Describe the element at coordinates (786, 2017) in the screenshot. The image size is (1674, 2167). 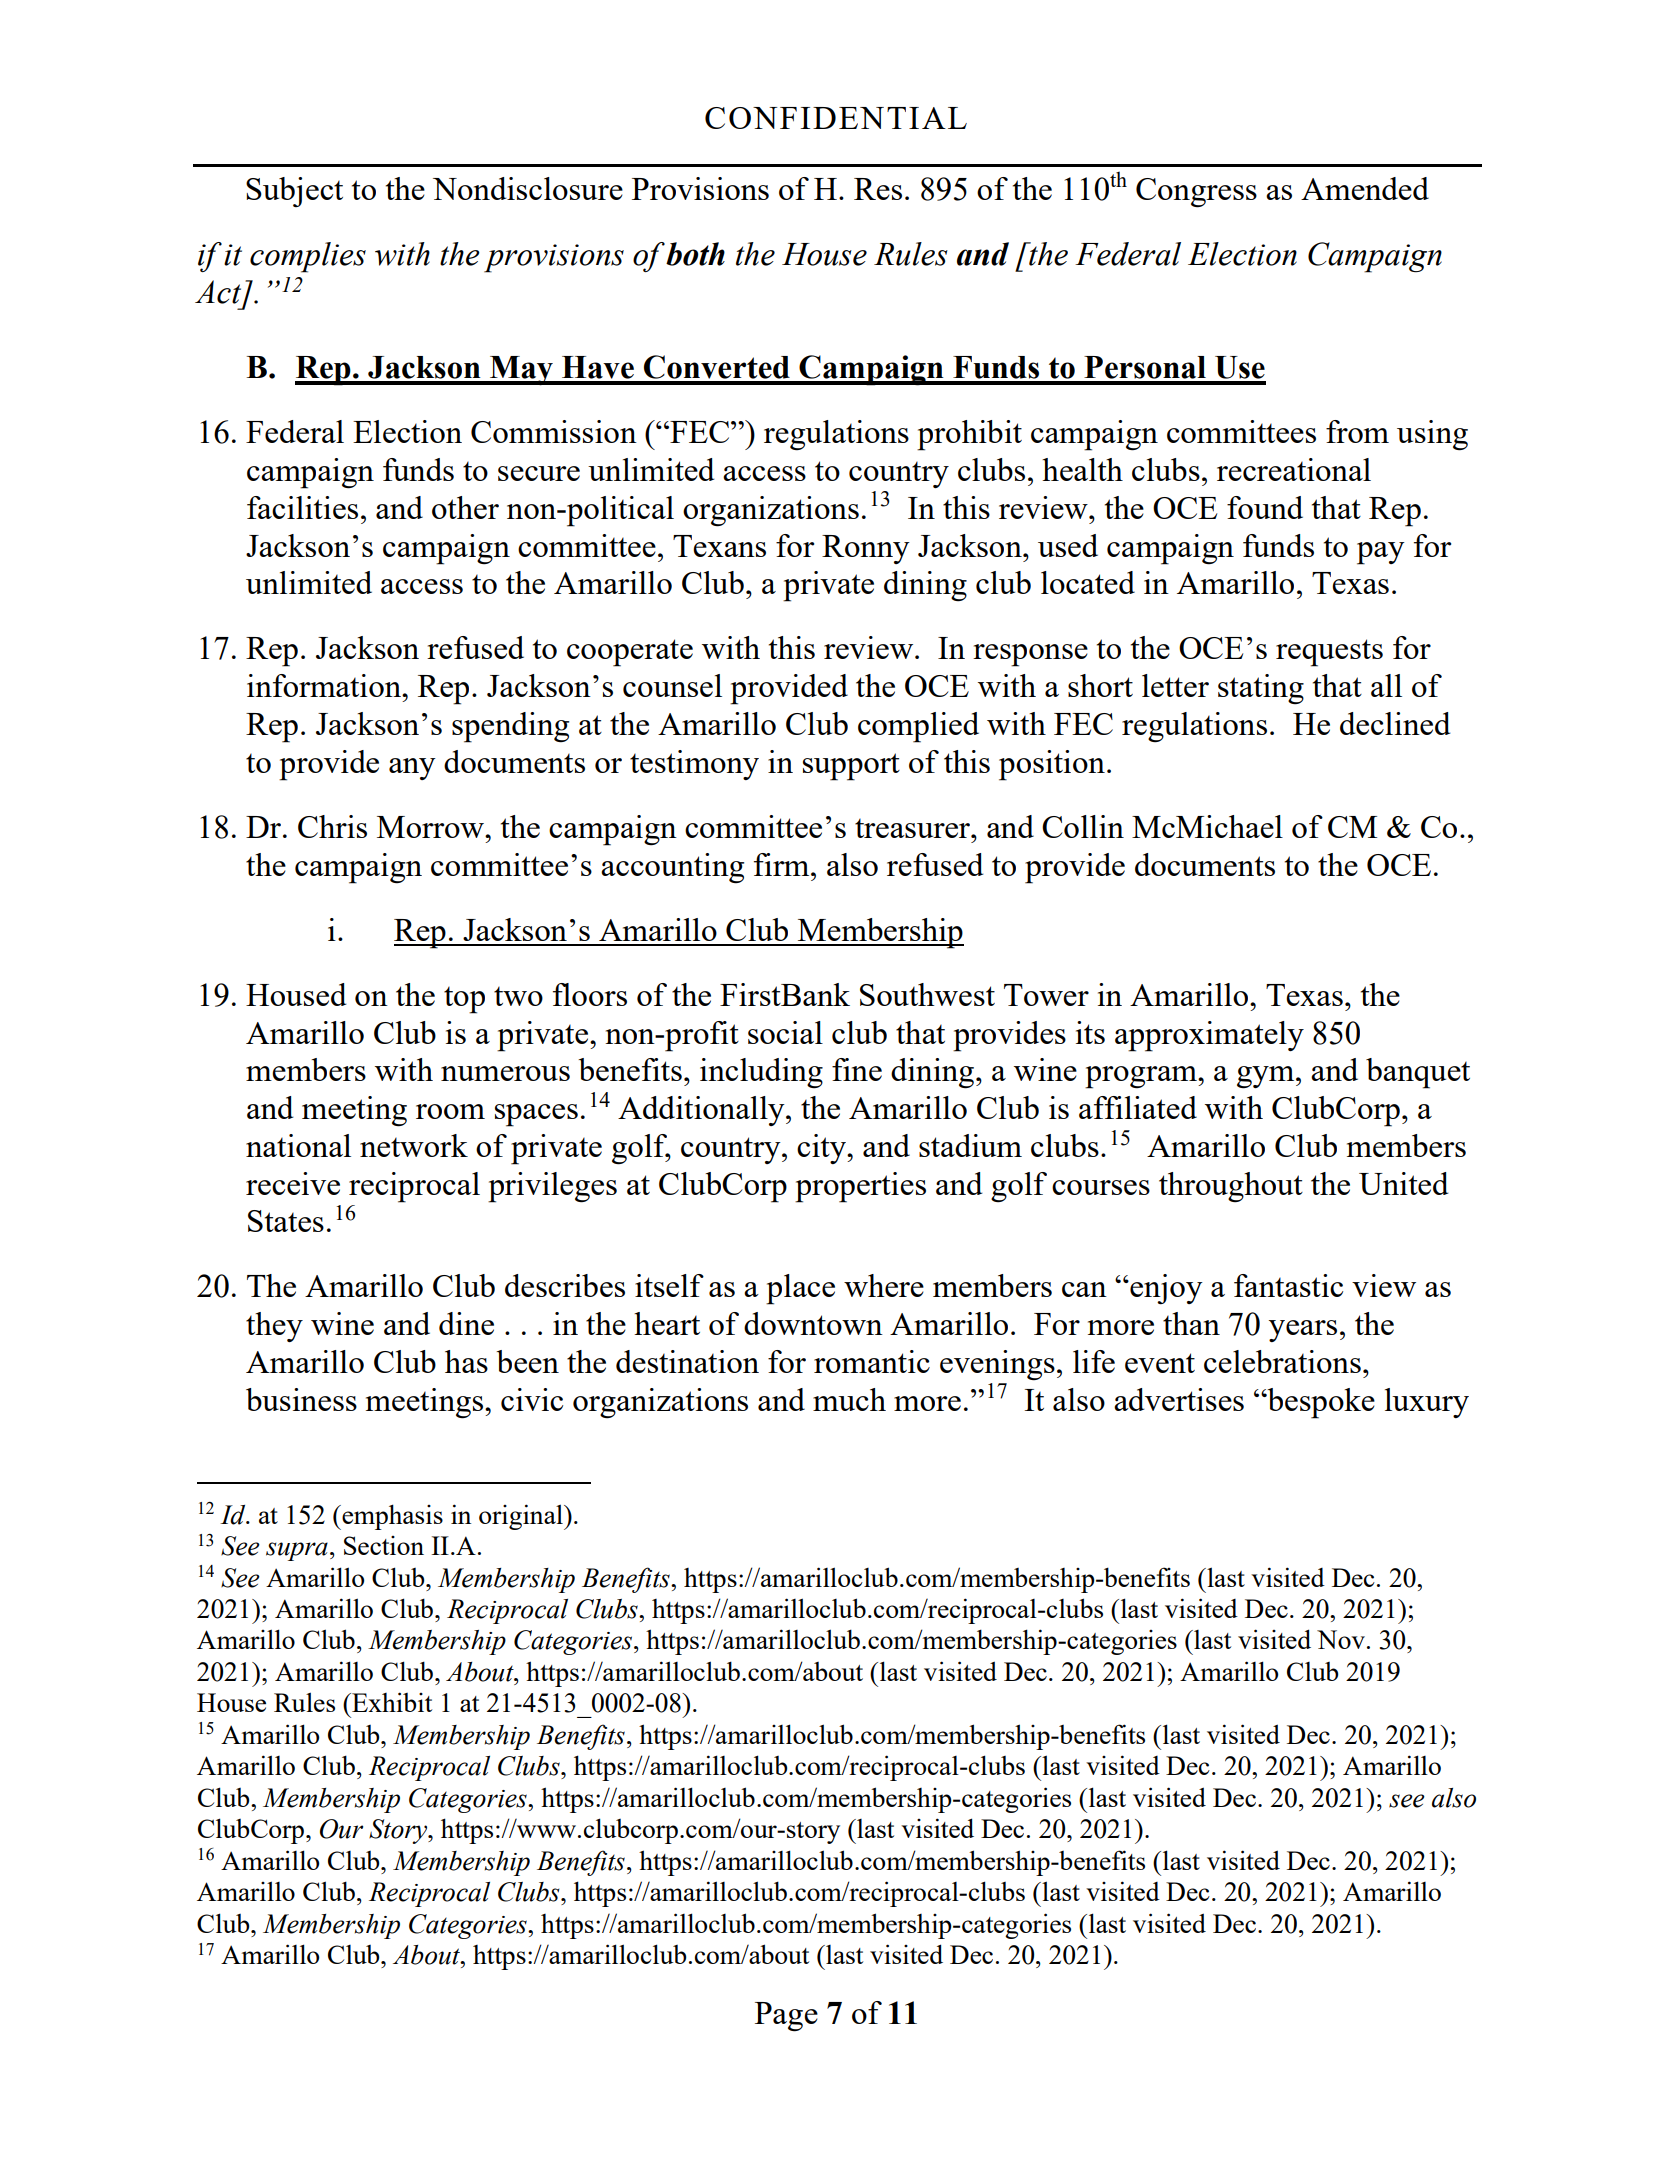
I see `Page` at that location.
